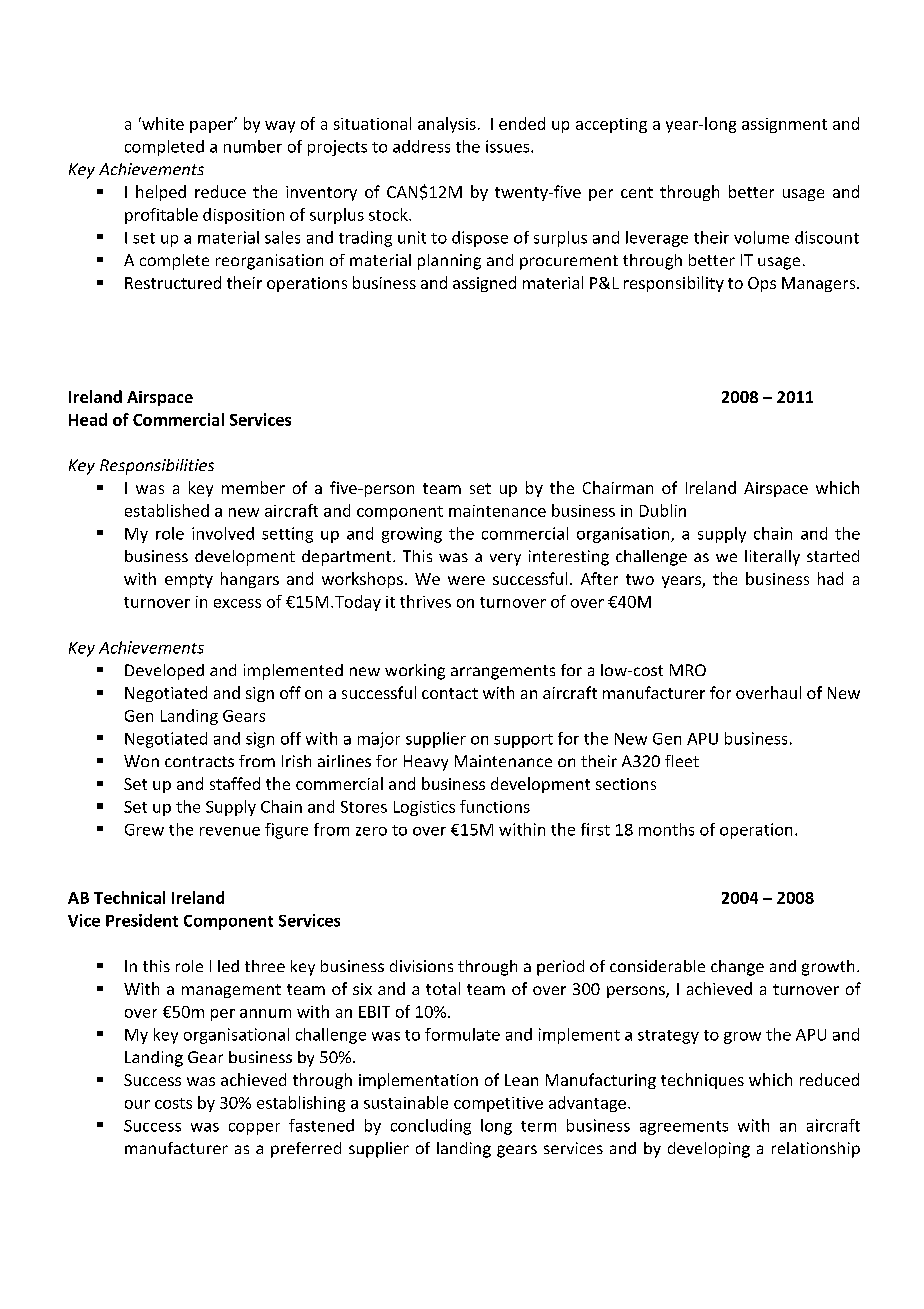  What do you see at coordinates (666, 829) in the screenshot?
I see `months` at bounding box center [666, 829].
